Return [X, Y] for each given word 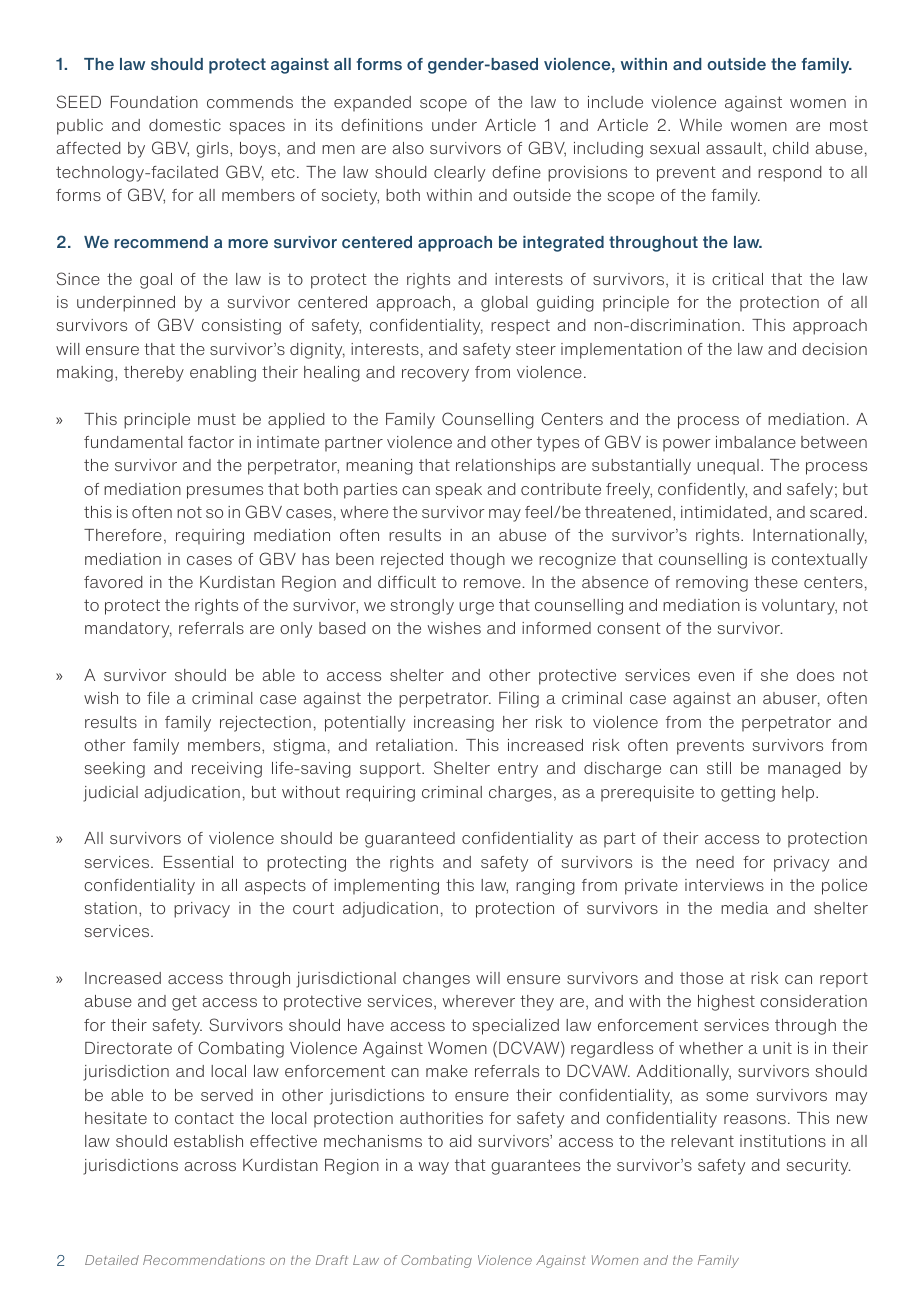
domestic [185, 125]
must [217, 419]
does [815, 675]
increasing [454, 724]
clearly [459, 174]
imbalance [756, 442]
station [111, 908]
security [819, 1167]
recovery [435, 375]
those [701, 978]
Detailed [112, 1260]
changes [436, 980]
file [158, 698]
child [790, 148]
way [433, 1168]
